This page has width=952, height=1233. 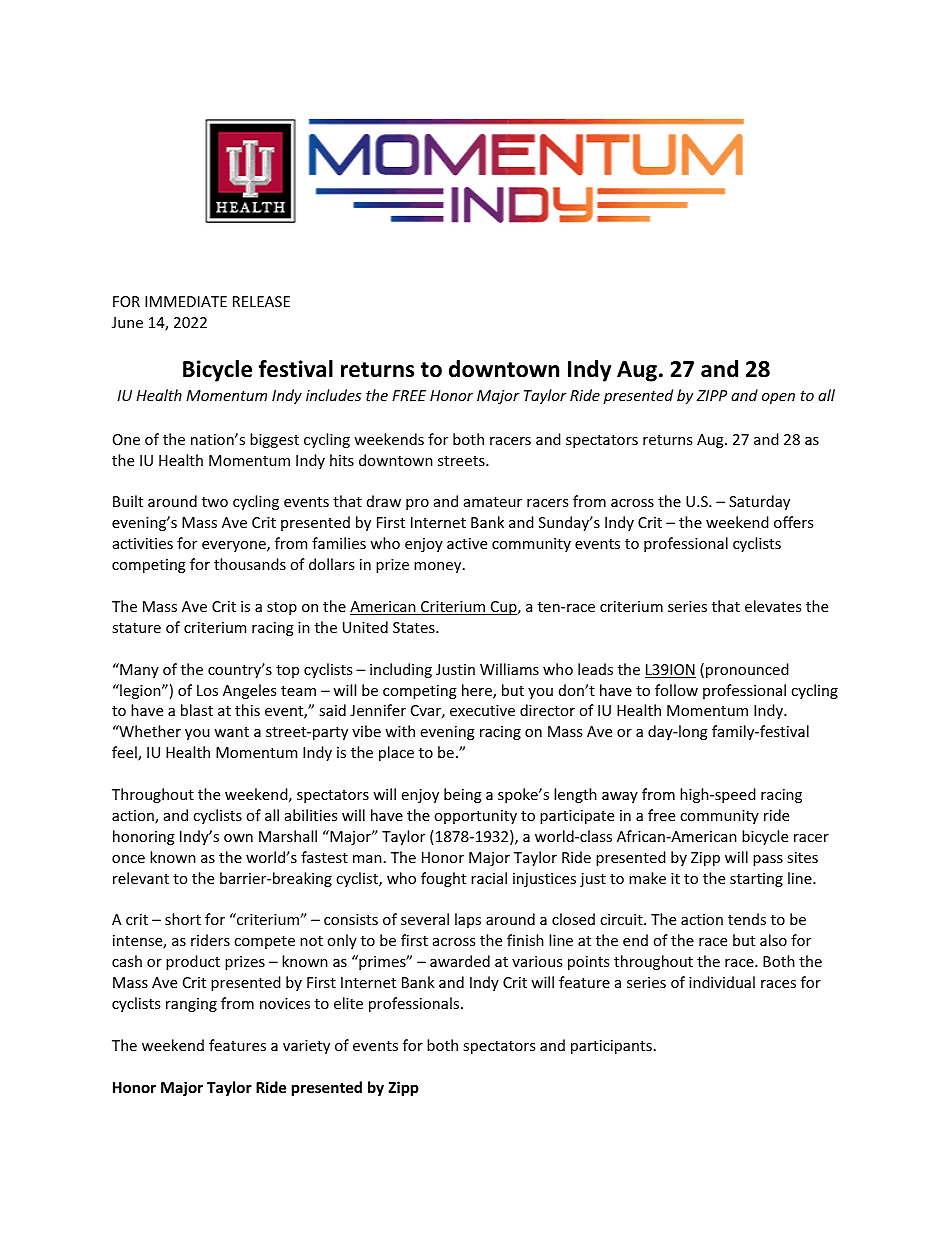 I want to click on IMMEDIATE, so click(x=186, y=301).
